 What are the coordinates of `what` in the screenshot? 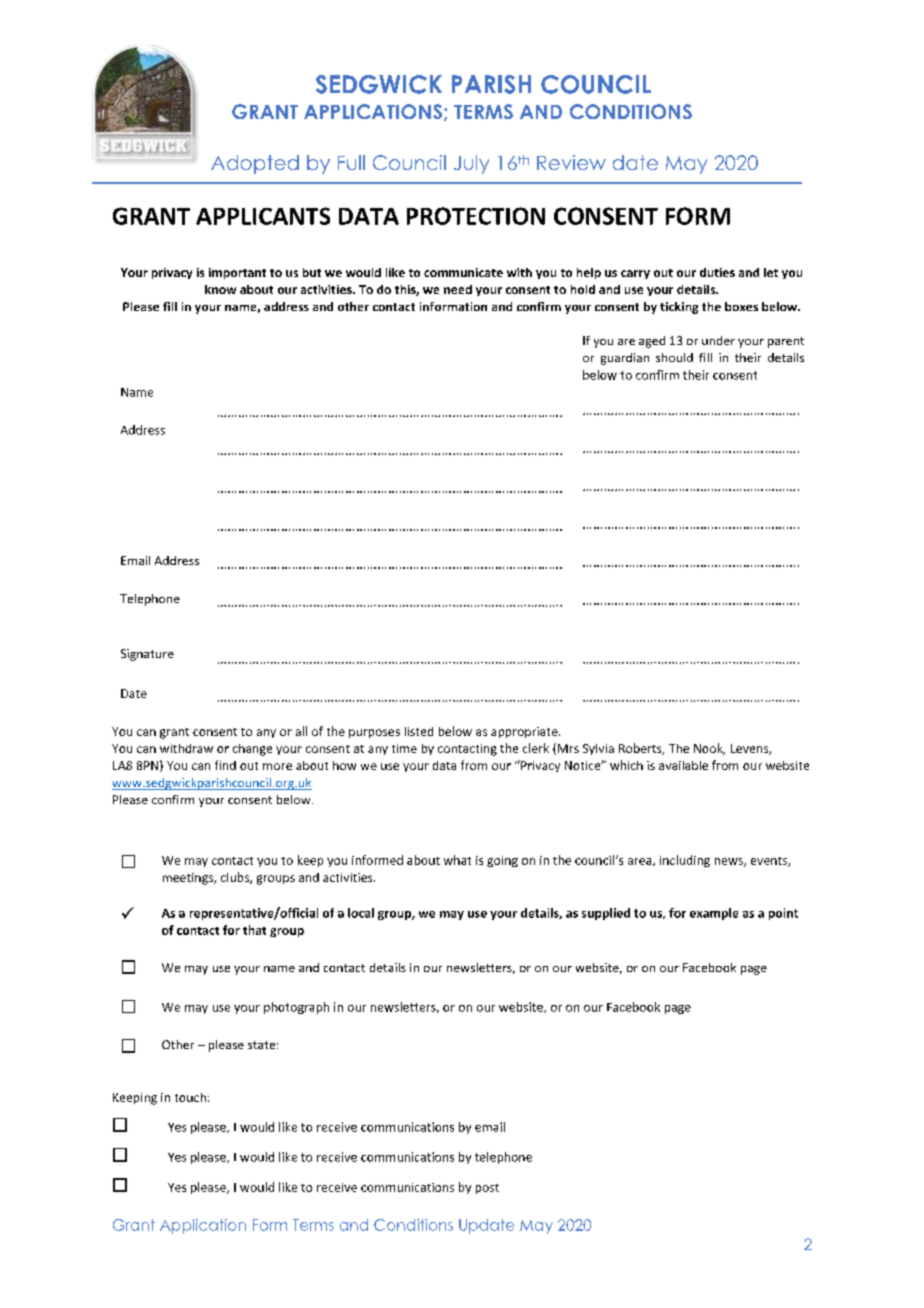 It's located at (457, 860).
